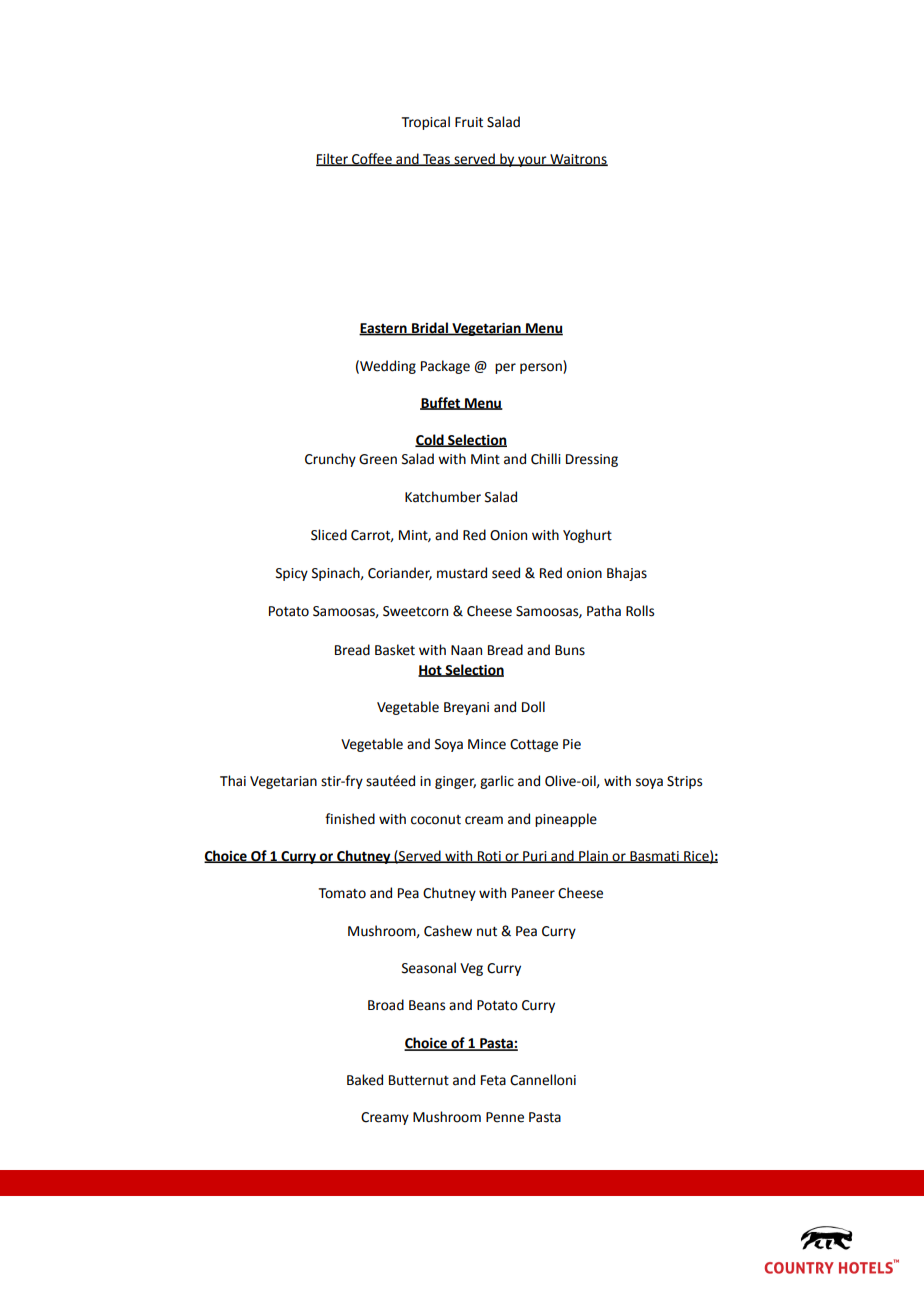  What do you see at coordinates (365, 1080) in the screenshot?
I see `Baked` at bounding box center [365, 1080].
